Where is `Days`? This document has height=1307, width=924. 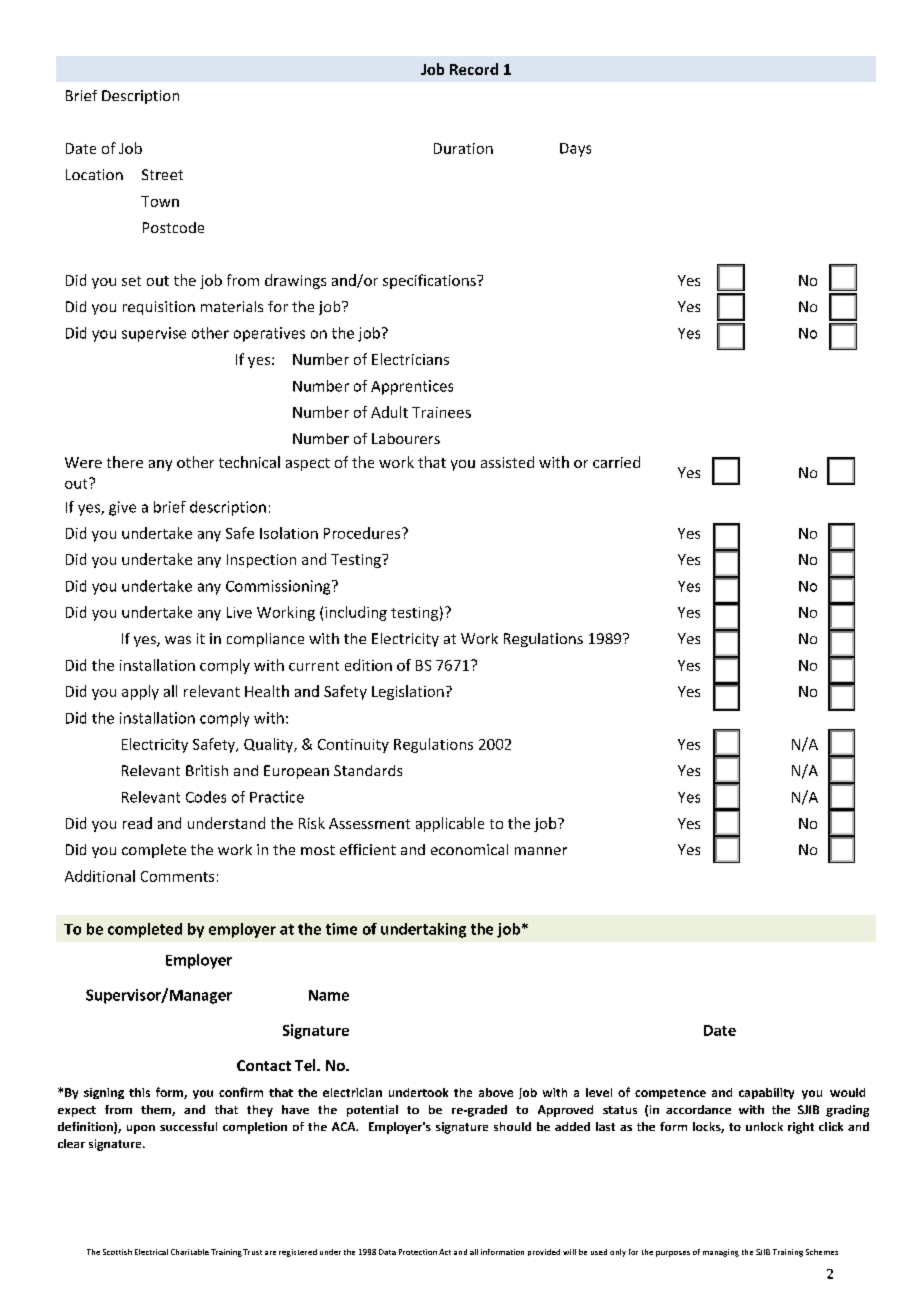
Days is located at coordinates (575, 150).
